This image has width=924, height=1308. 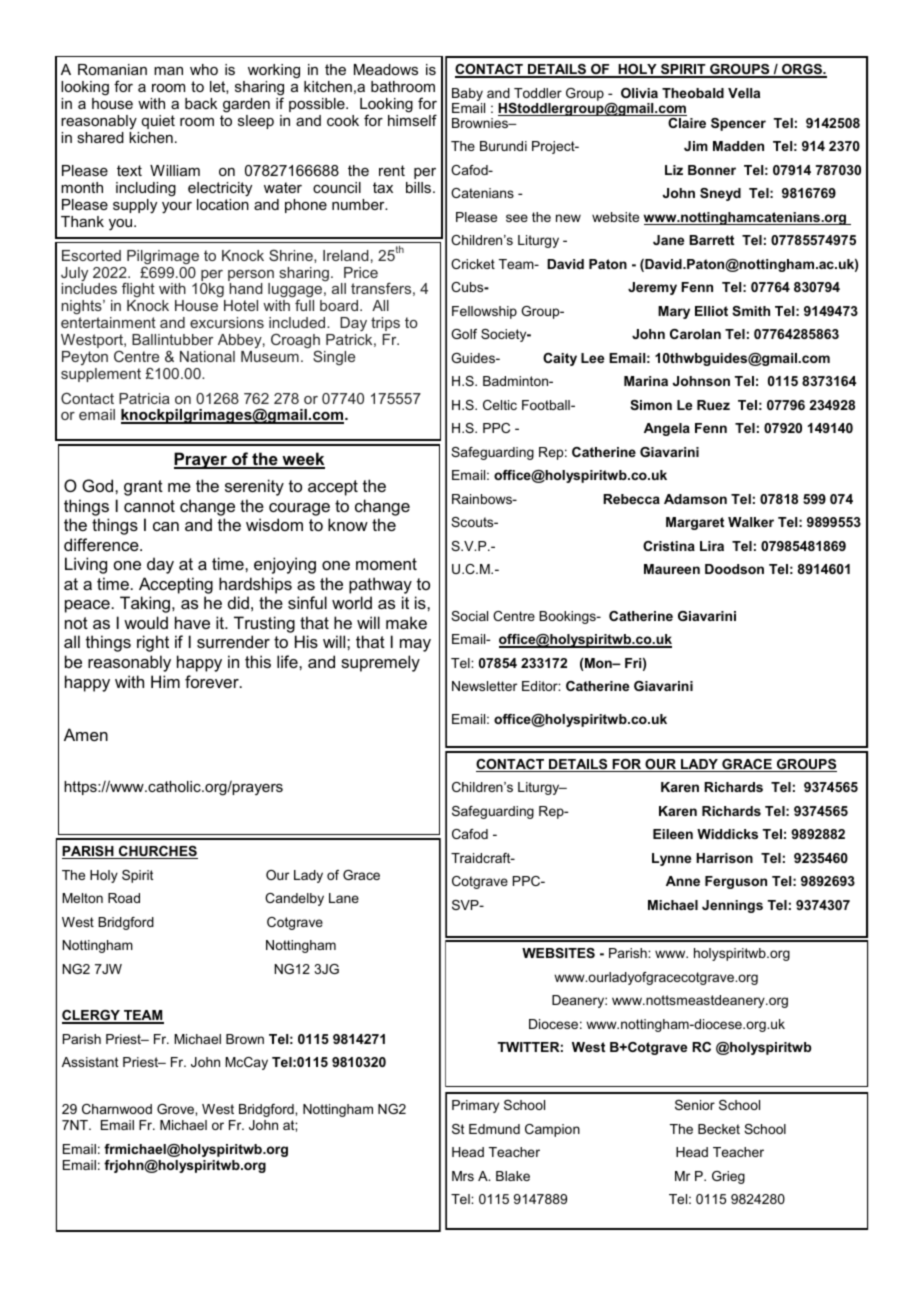 I want to click on Charnwood, so click(x=117, y=1109).
